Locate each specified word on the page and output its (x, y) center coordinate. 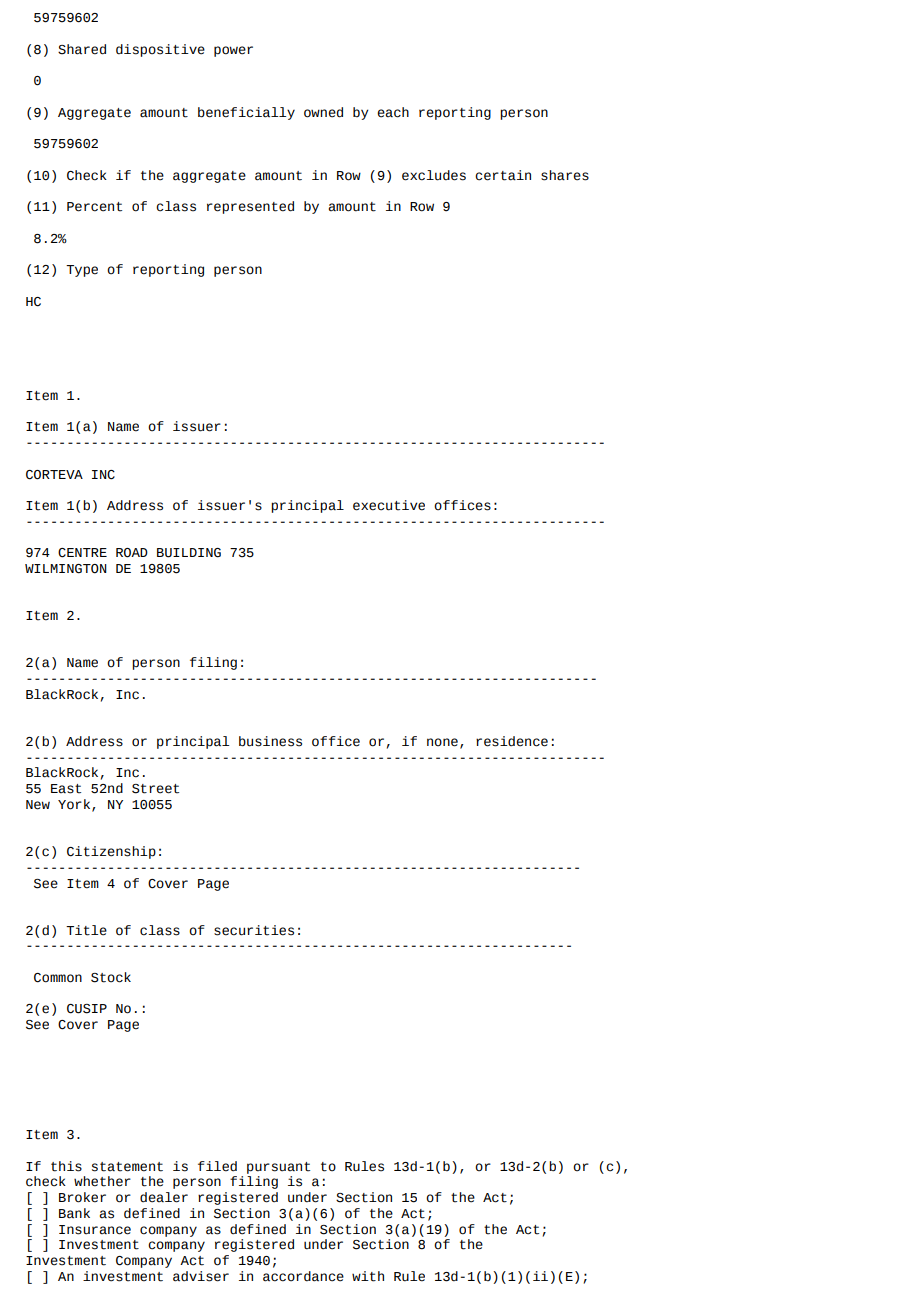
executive (389, 505)
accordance (303, 1276)
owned (323, 112)
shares (565, 175)
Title (86, 930)
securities (254, 930)
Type (82, 271)
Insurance (95, 1230)
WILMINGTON (66, 569)
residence (512, 741)
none (442, 742)
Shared (82, 49)
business (270, 741)
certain (503, 175)
